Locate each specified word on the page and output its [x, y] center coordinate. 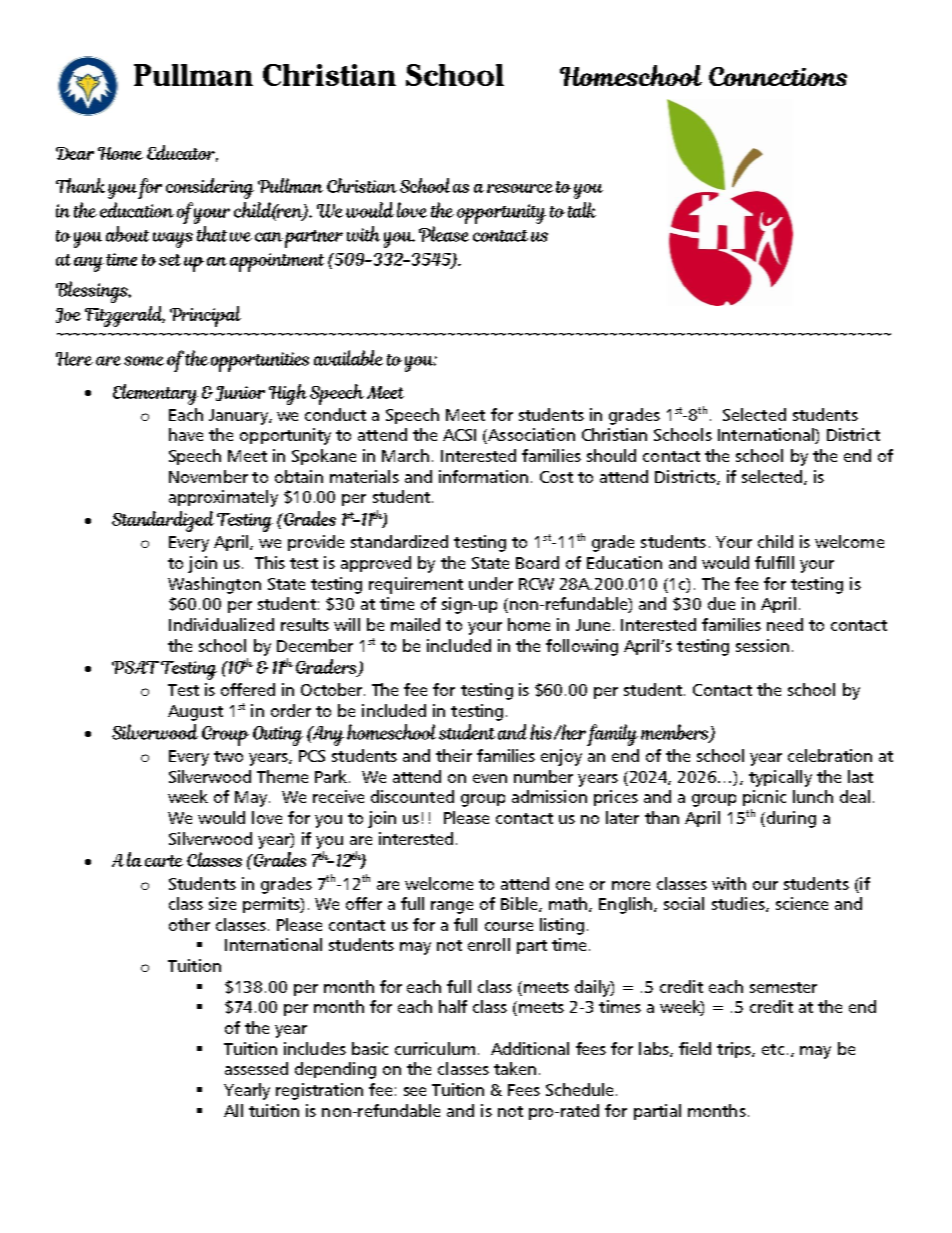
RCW [536, 584]
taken [515, 1068]
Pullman [193, 75]
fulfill [774, 562]
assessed [256, 1068]
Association [530, 436]
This [270, 562]
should [611, 455]
